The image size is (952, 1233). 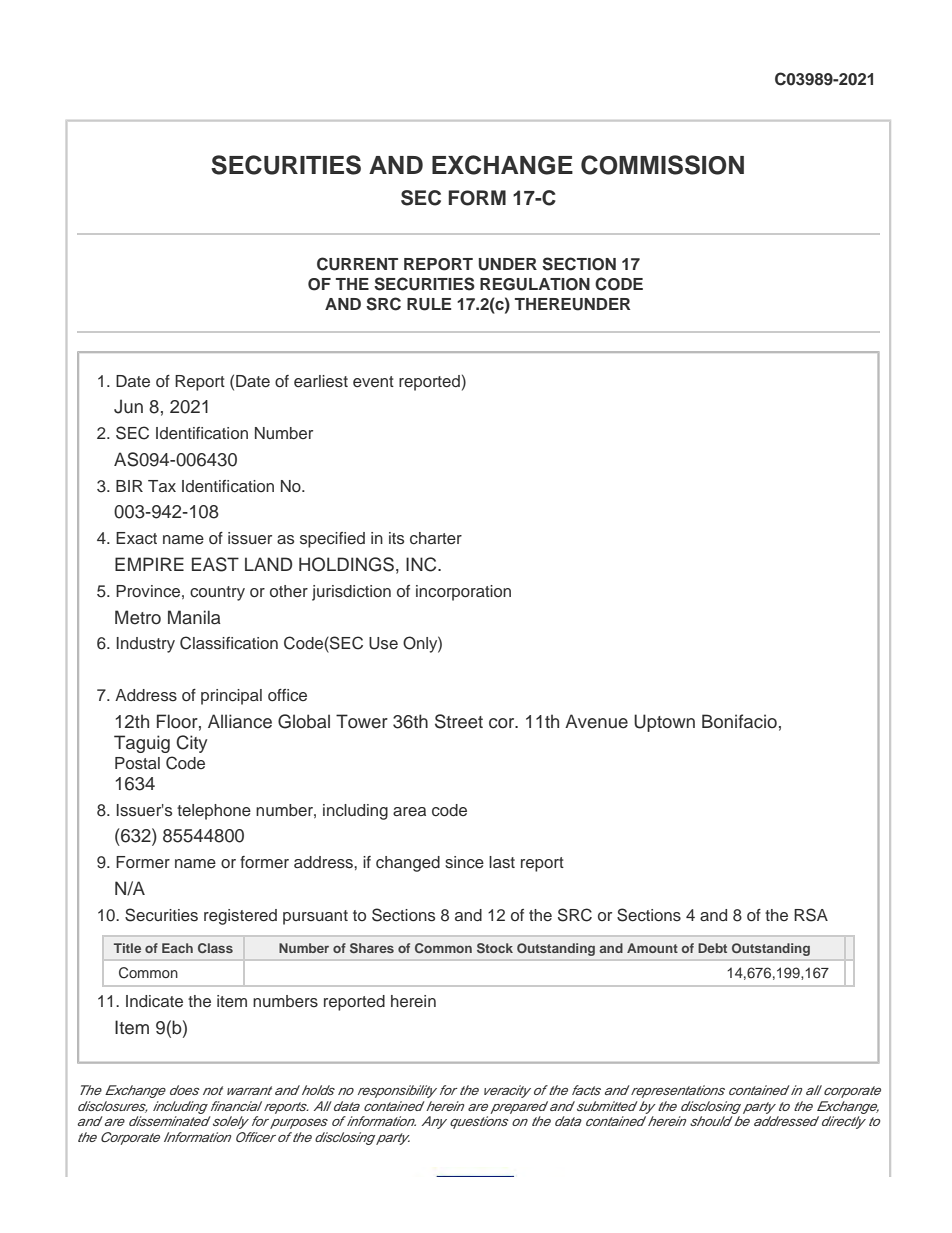 I want to click on RSA, so click(x=811, y=915).
